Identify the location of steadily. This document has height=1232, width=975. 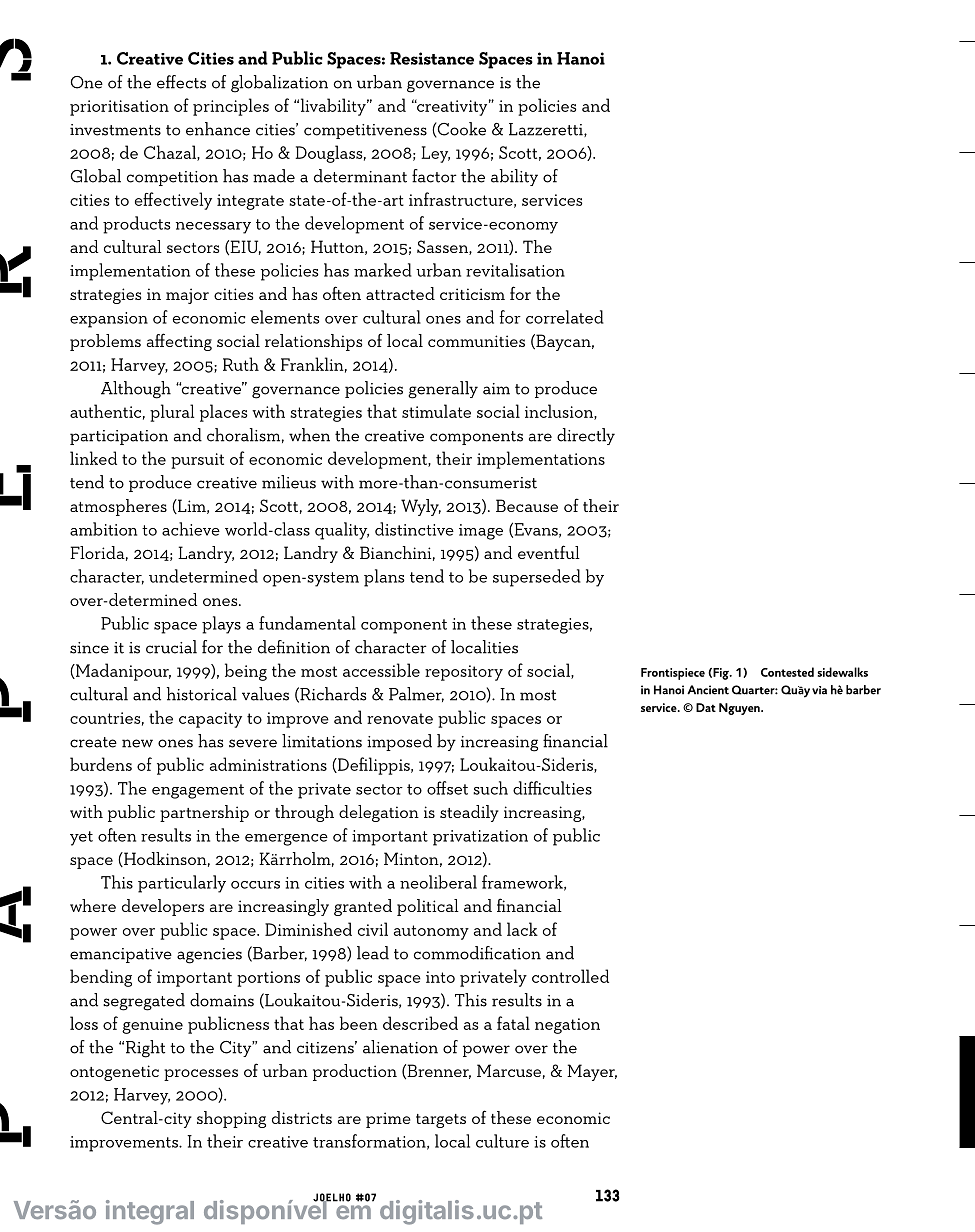
(469, 813).
